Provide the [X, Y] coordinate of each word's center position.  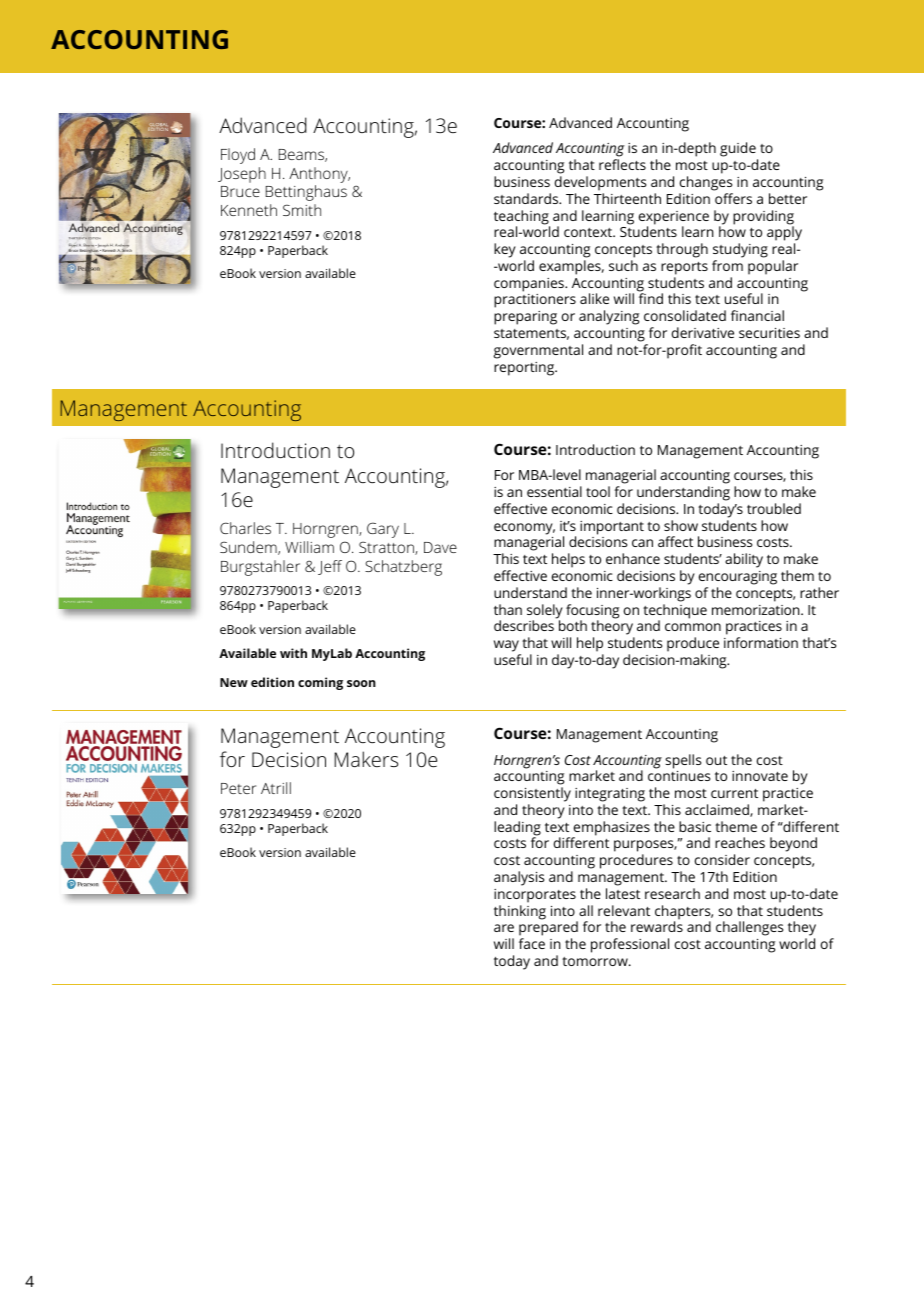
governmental [538, 351]
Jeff [330, 567]
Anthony [319, 175]
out [716, 760]
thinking [520, 912]
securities [769, 333]
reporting [525, 369]
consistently [532, 794]
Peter [238, 788]
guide [739, 151]
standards [527, 198]
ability [744, 560]
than [508, 609]
